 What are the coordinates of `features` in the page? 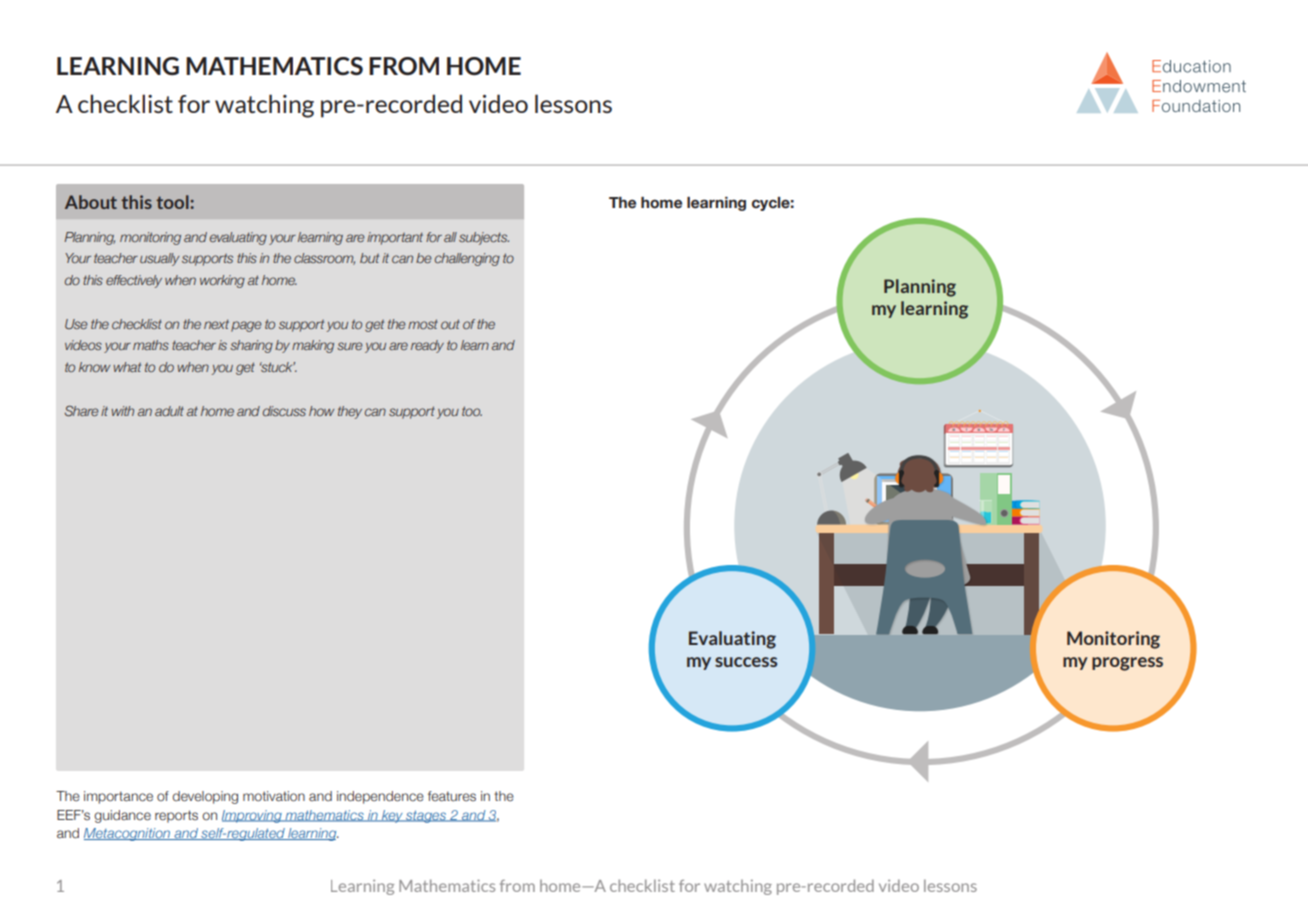 It's located at (452, 796).
